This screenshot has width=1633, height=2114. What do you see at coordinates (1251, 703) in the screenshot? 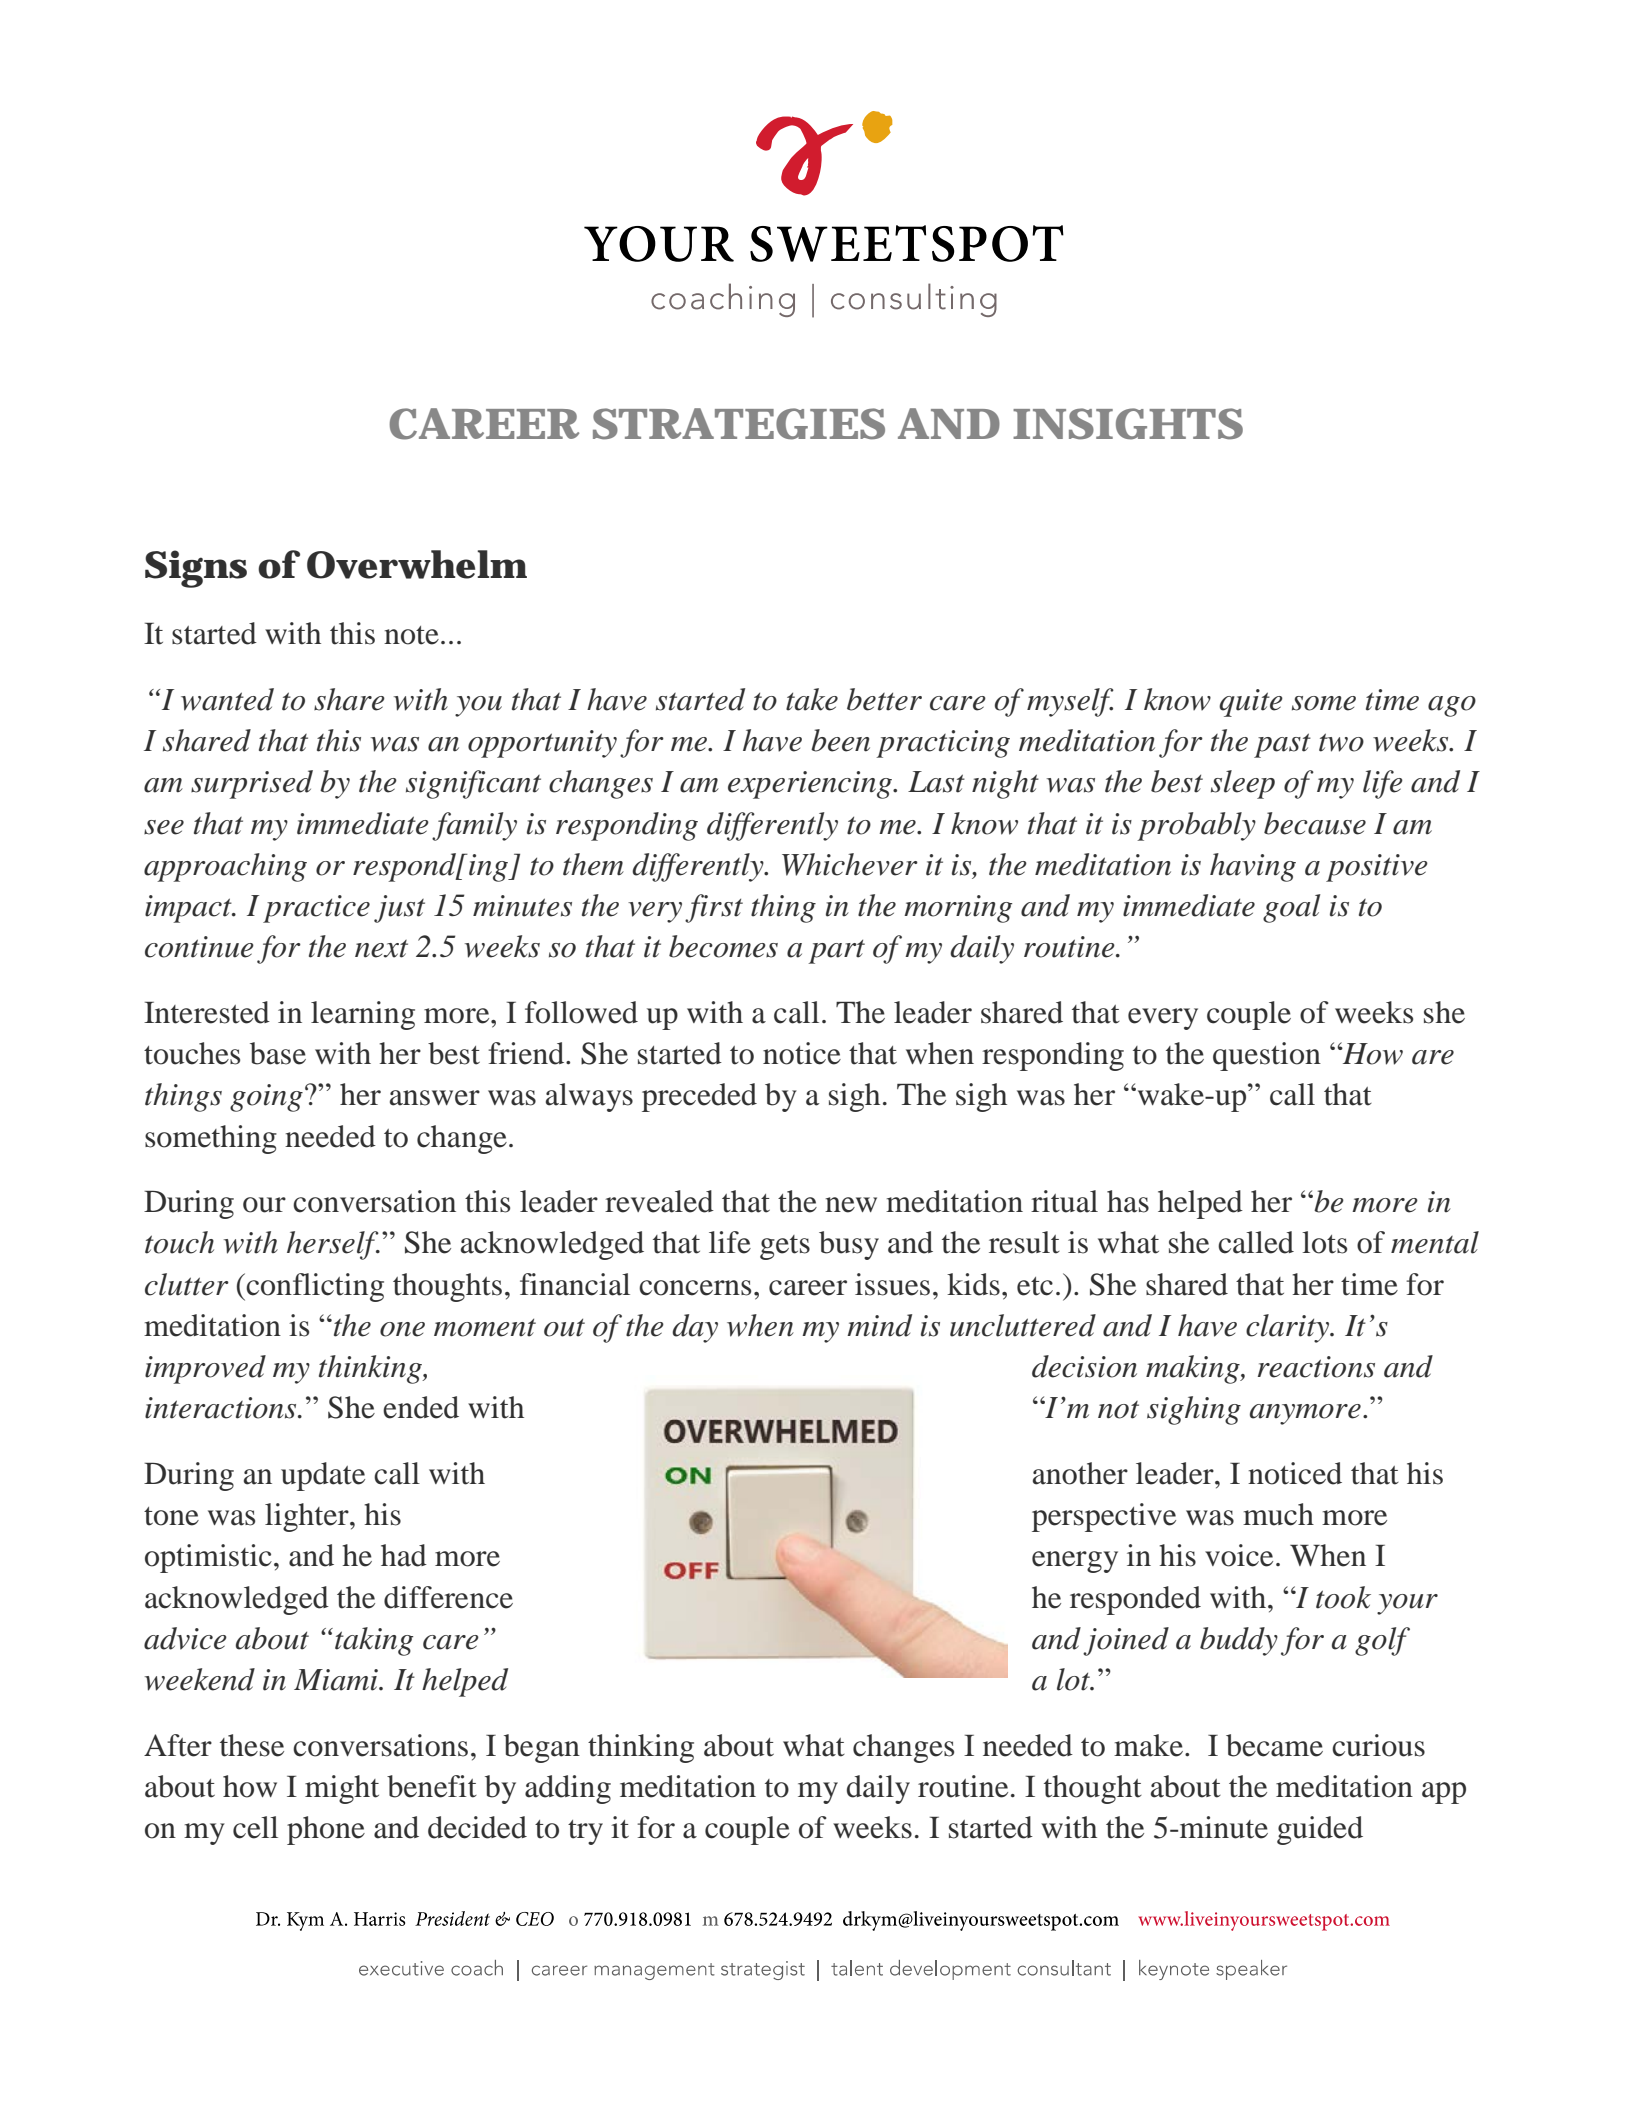
I see `quite` at bounding box center [1251, 703].
